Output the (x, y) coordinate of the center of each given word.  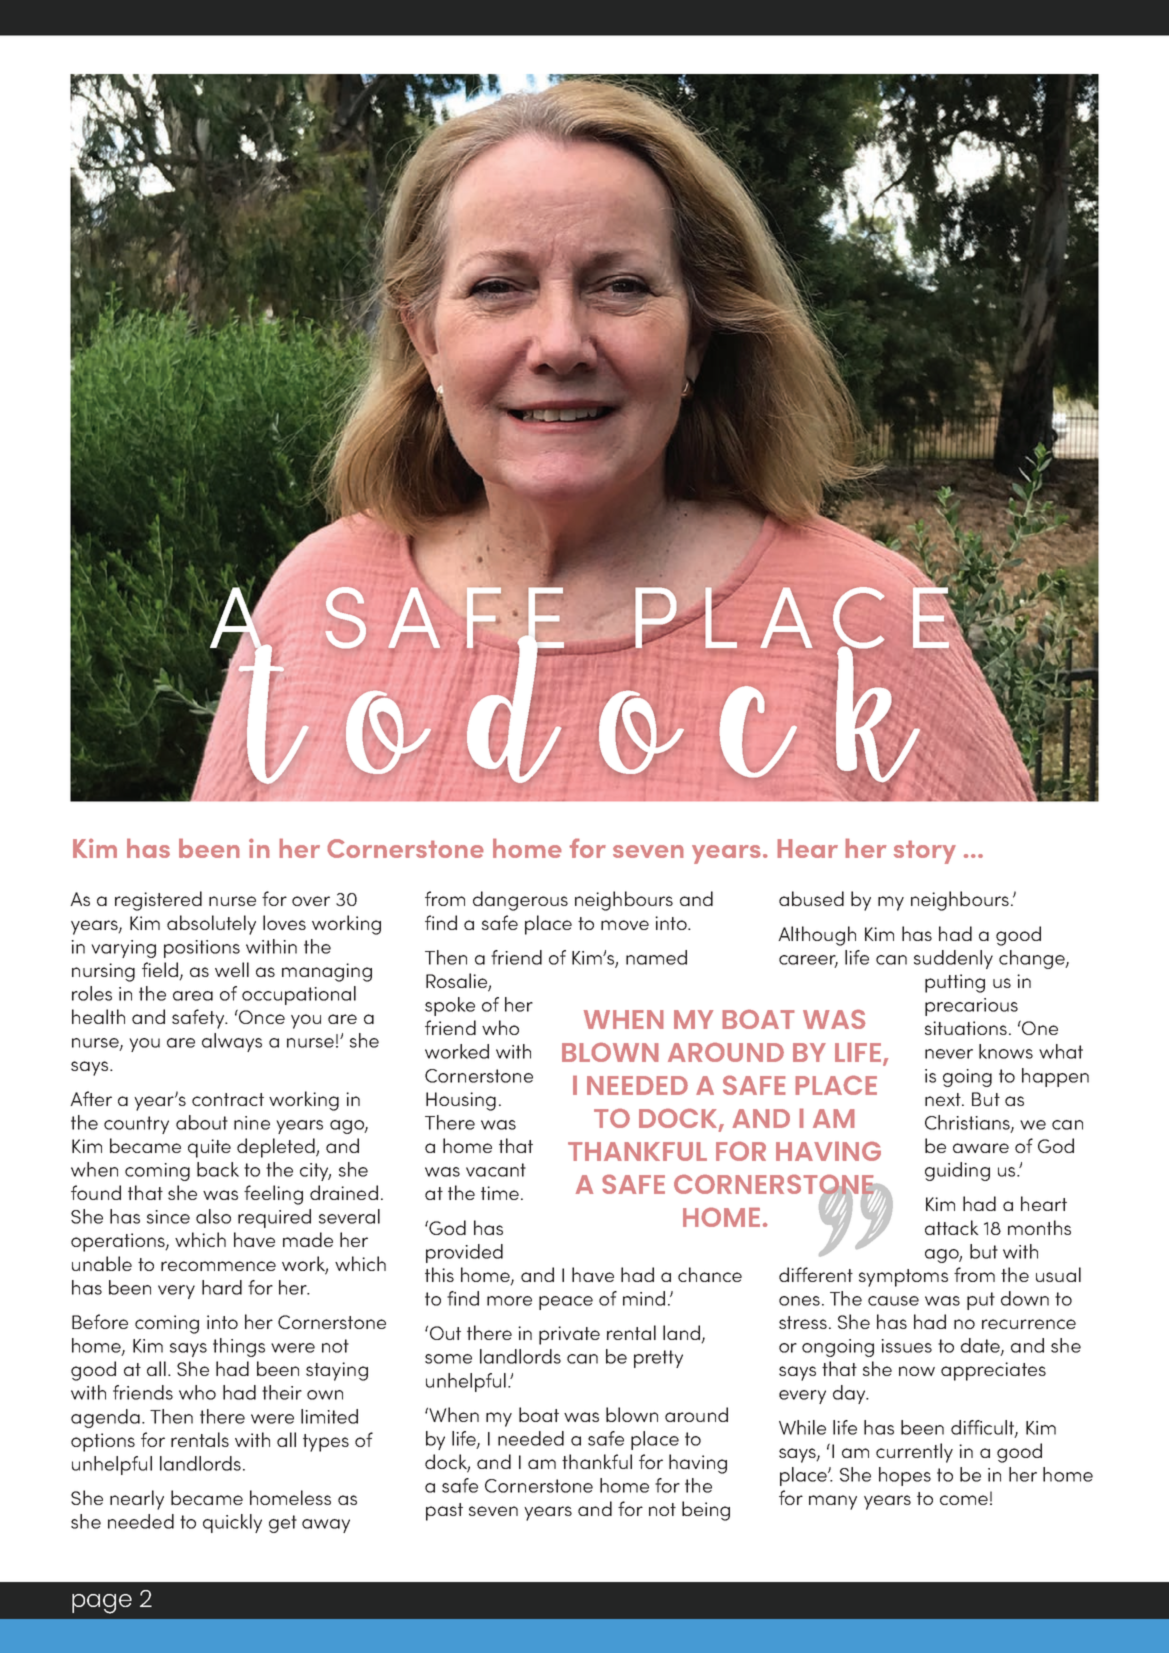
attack (952, 1227)
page (102, 1604)
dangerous (520, 901)
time (500, 1193)
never (949, 1054)
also (213, 1216)
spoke (450, 1006)
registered (158, 901)
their (282, 1392)
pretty (658, 1359)
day (850, 1394)
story (925, 852)
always (232, 1042)
